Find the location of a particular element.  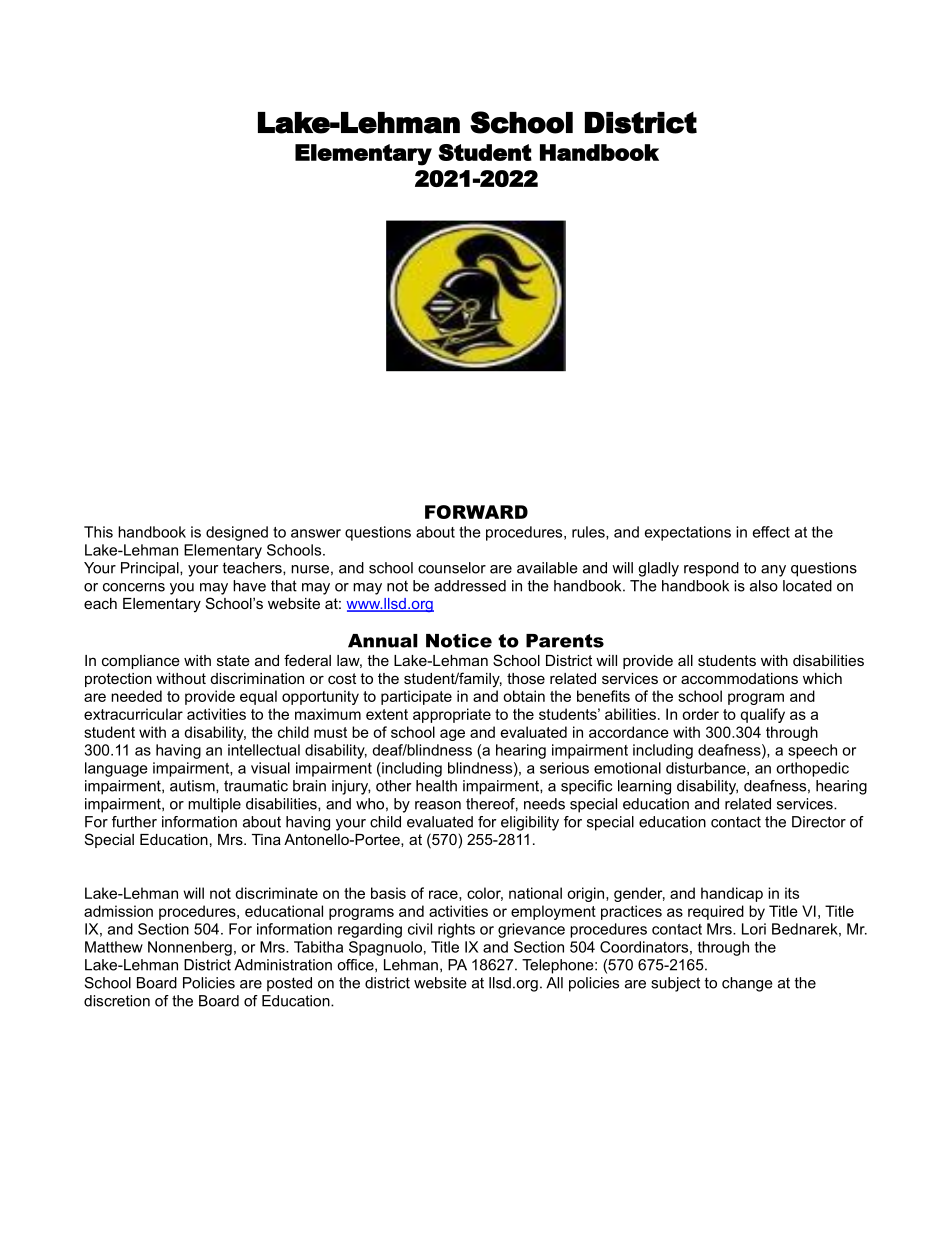

office is located at coordinates (356, 965).
